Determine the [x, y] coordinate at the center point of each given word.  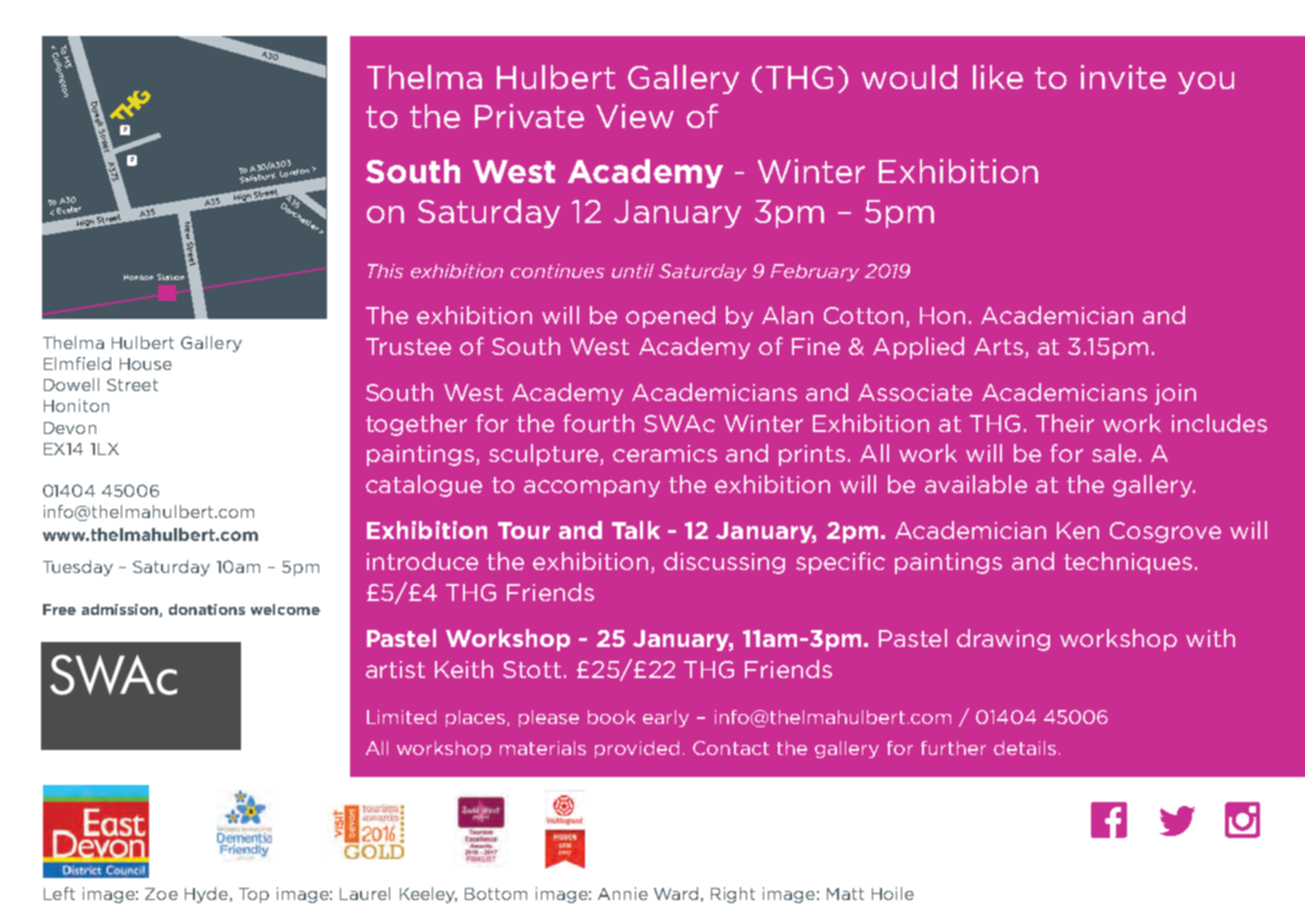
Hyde [206, 895]
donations [207, 609]
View [635, 116]
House [146, 364]
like [998, 77]
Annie [623, 893]
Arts [998, 346]
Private [529, 116]
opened [670, 317]
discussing [724, 563]
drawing [1003, 640]
